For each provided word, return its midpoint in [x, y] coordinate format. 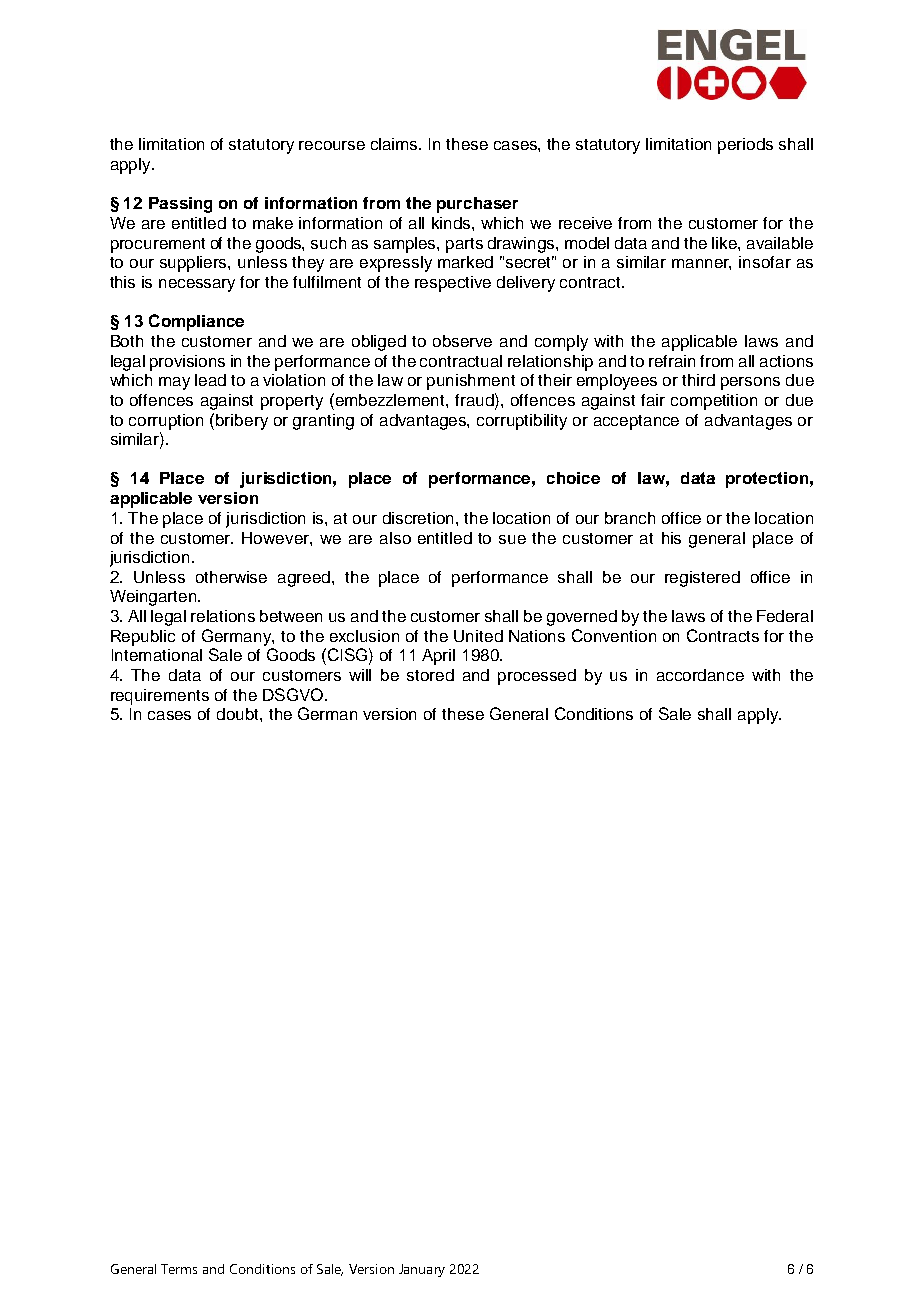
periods [745, 146]
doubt [239, 714]
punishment [471, 382]
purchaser [477, 205]
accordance [700, 675]
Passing [180, 205]
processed [537, 677]
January [422, 1270]
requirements [160, 697]
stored [430, 675]
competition [714, 402]
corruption [166, 422]
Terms [179, 1269]
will [360, 675]
